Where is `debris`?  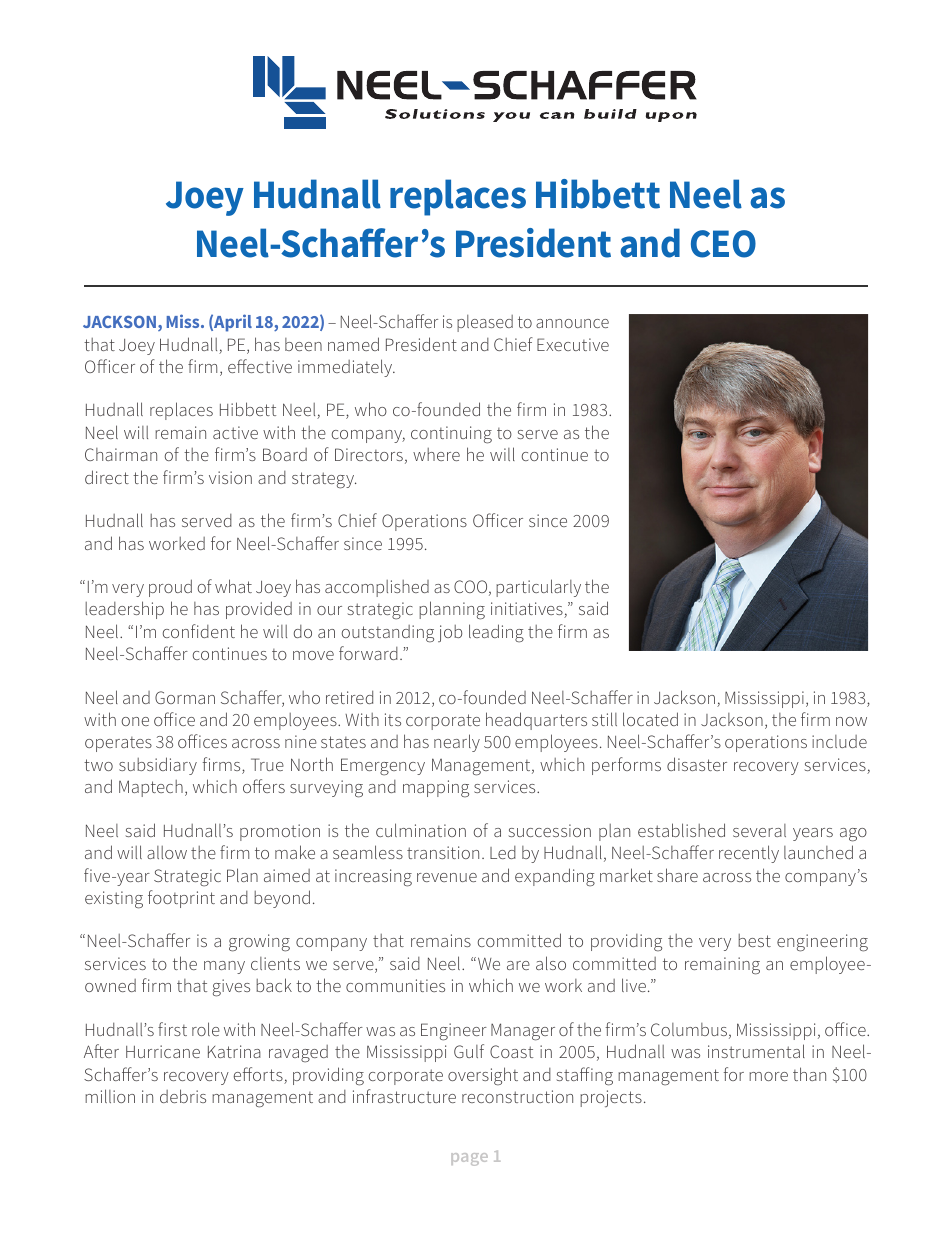
debris is located at coordinates (183, 1096).
